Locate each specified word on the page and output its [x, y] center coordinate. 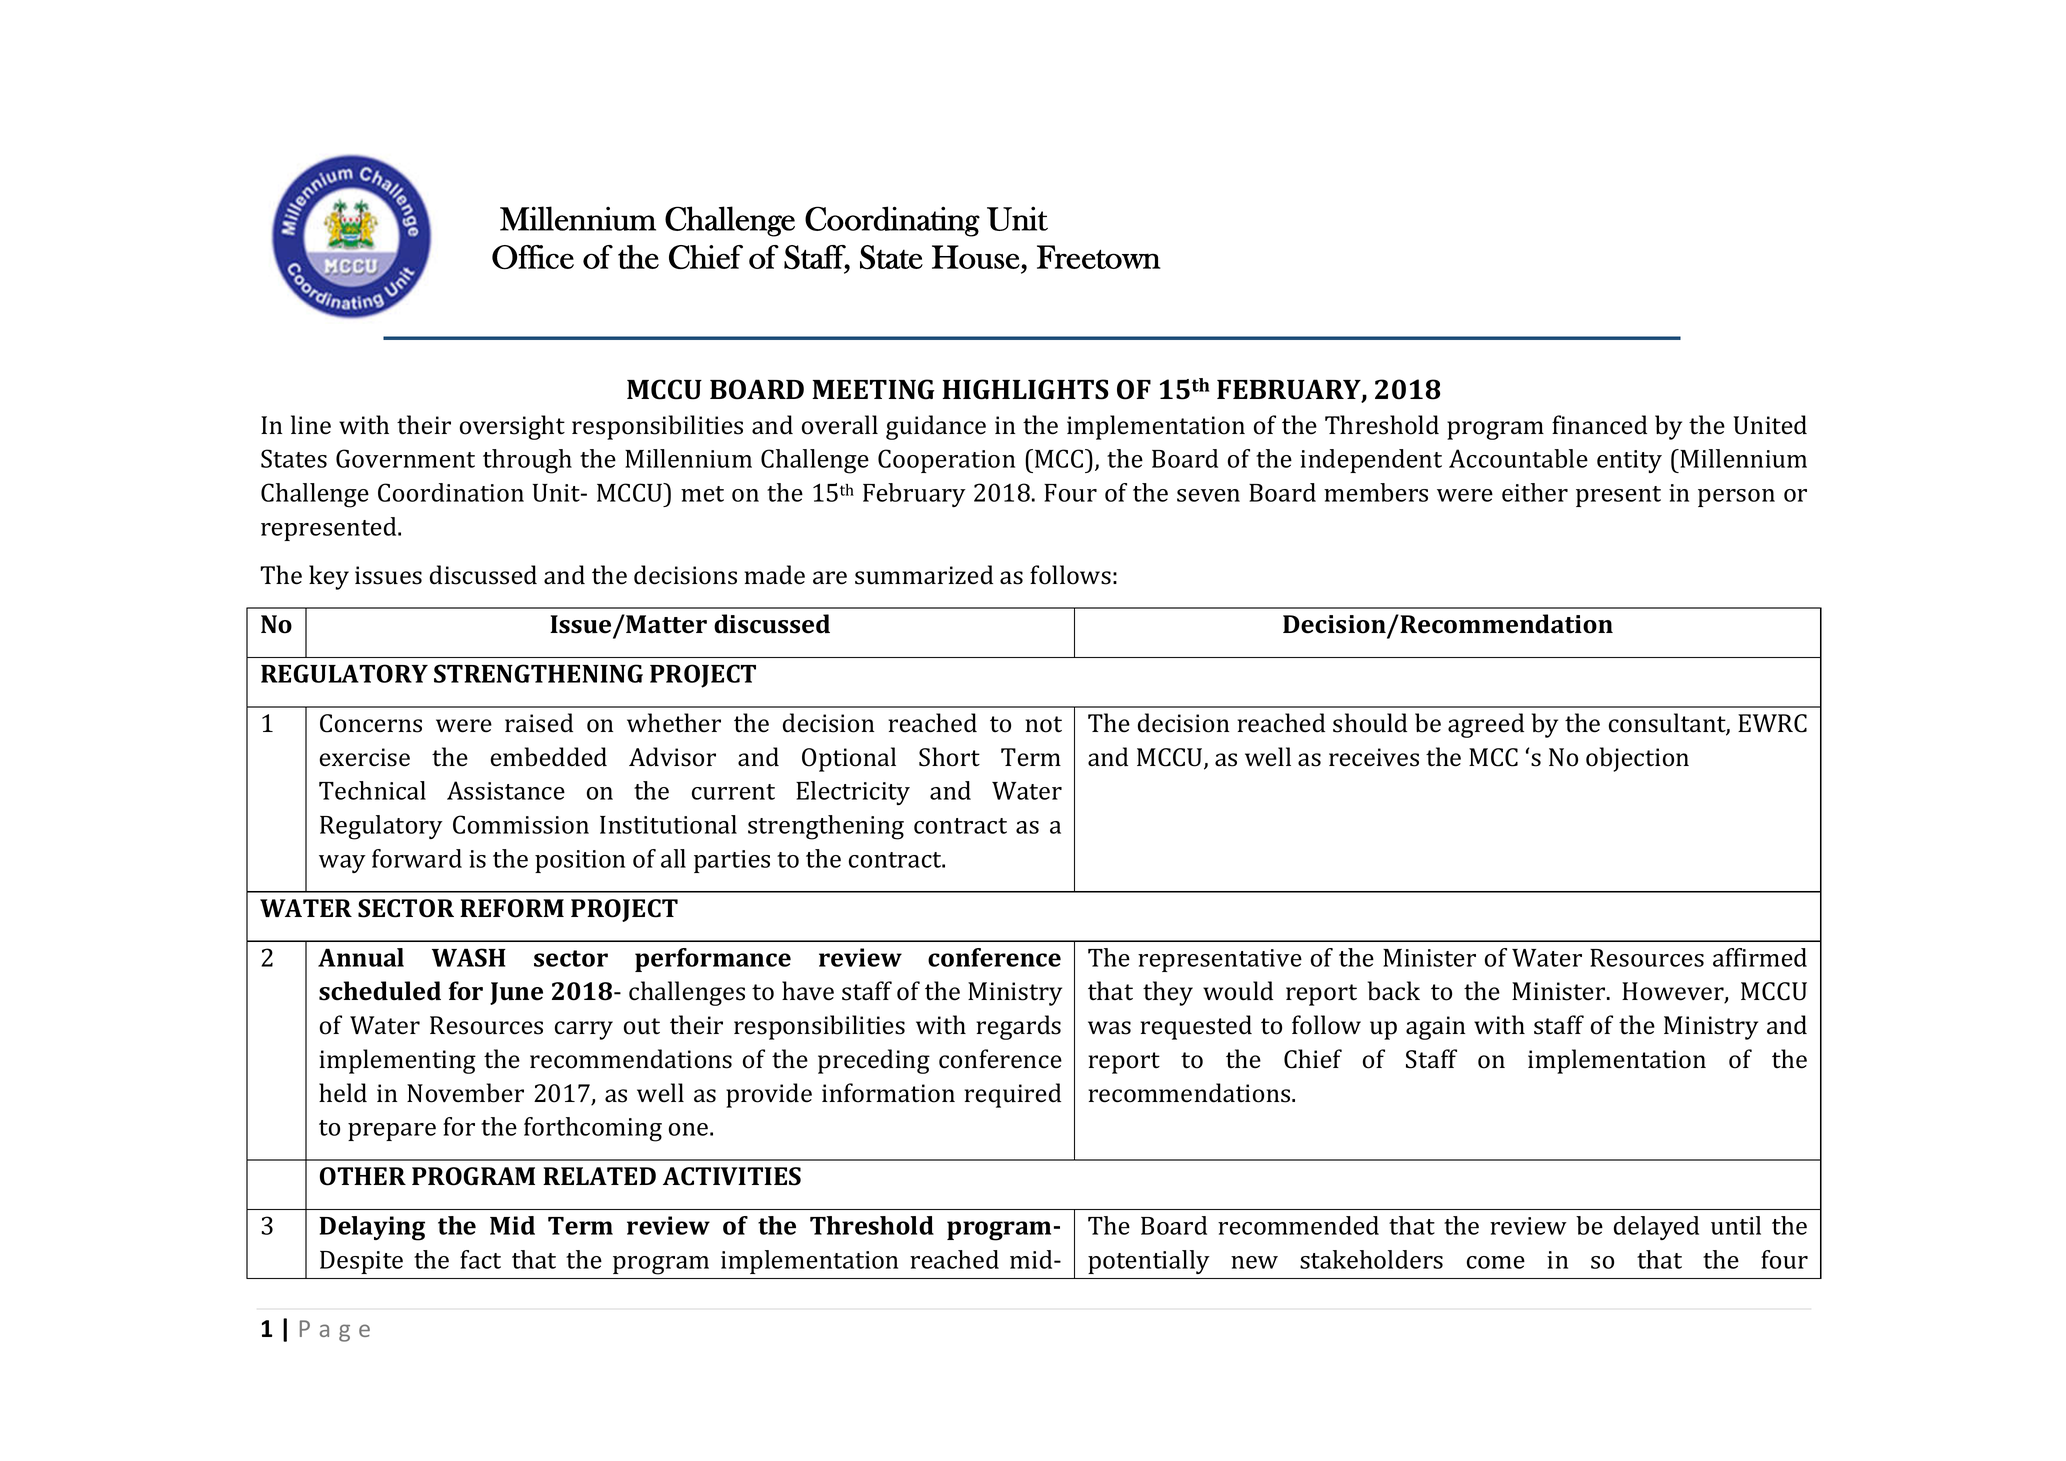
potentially [1148, 1262]
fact [480, 1259]
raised [539, 723]
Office [533, 257]
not [1043, 724]
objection [1637, 759]
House [977, 257]
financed [1599, 425]
